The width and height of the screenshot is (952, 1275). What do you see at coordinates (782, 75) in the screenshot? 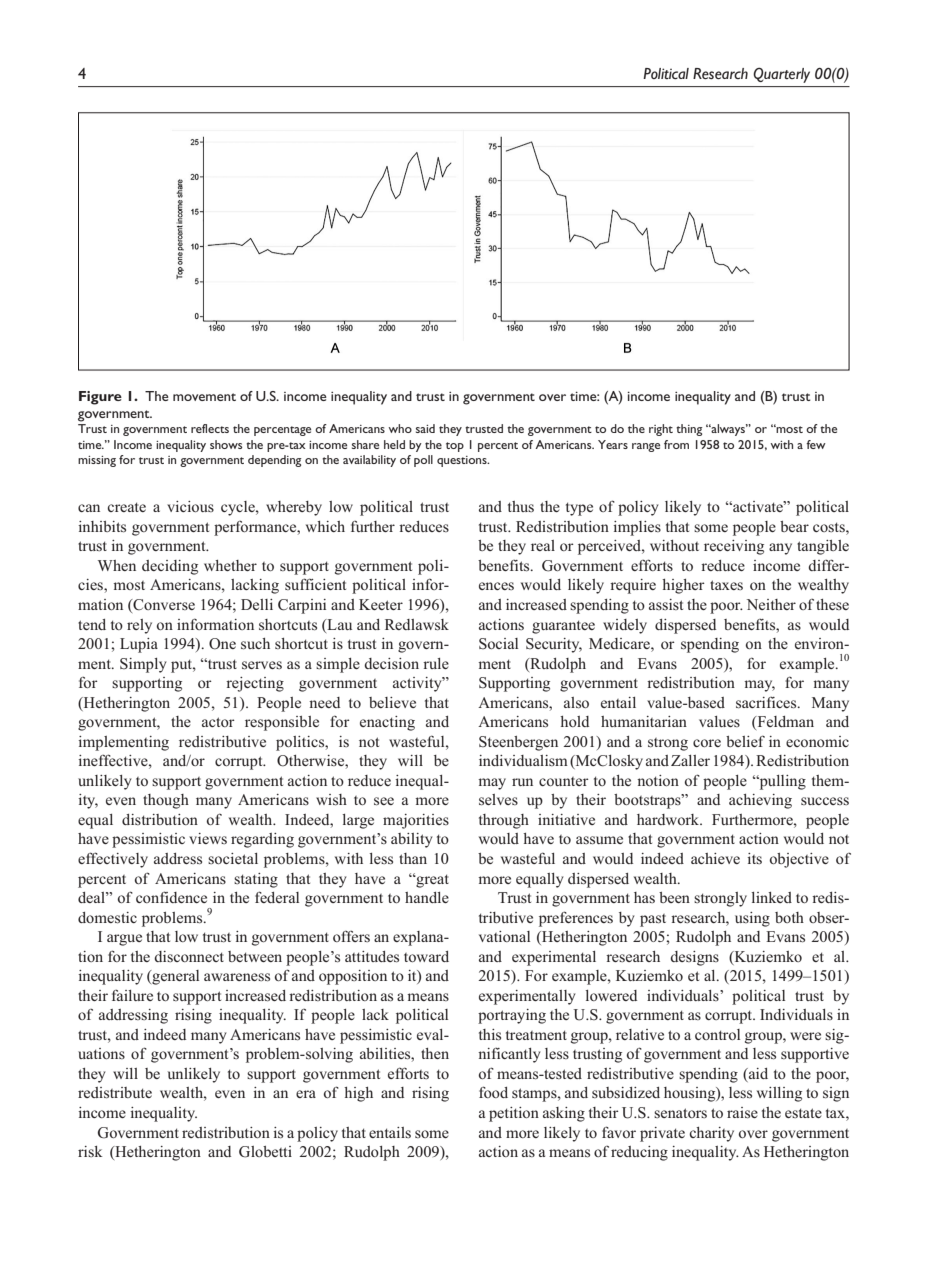
I see `Quarterly` at bounding box center [782, 75].
